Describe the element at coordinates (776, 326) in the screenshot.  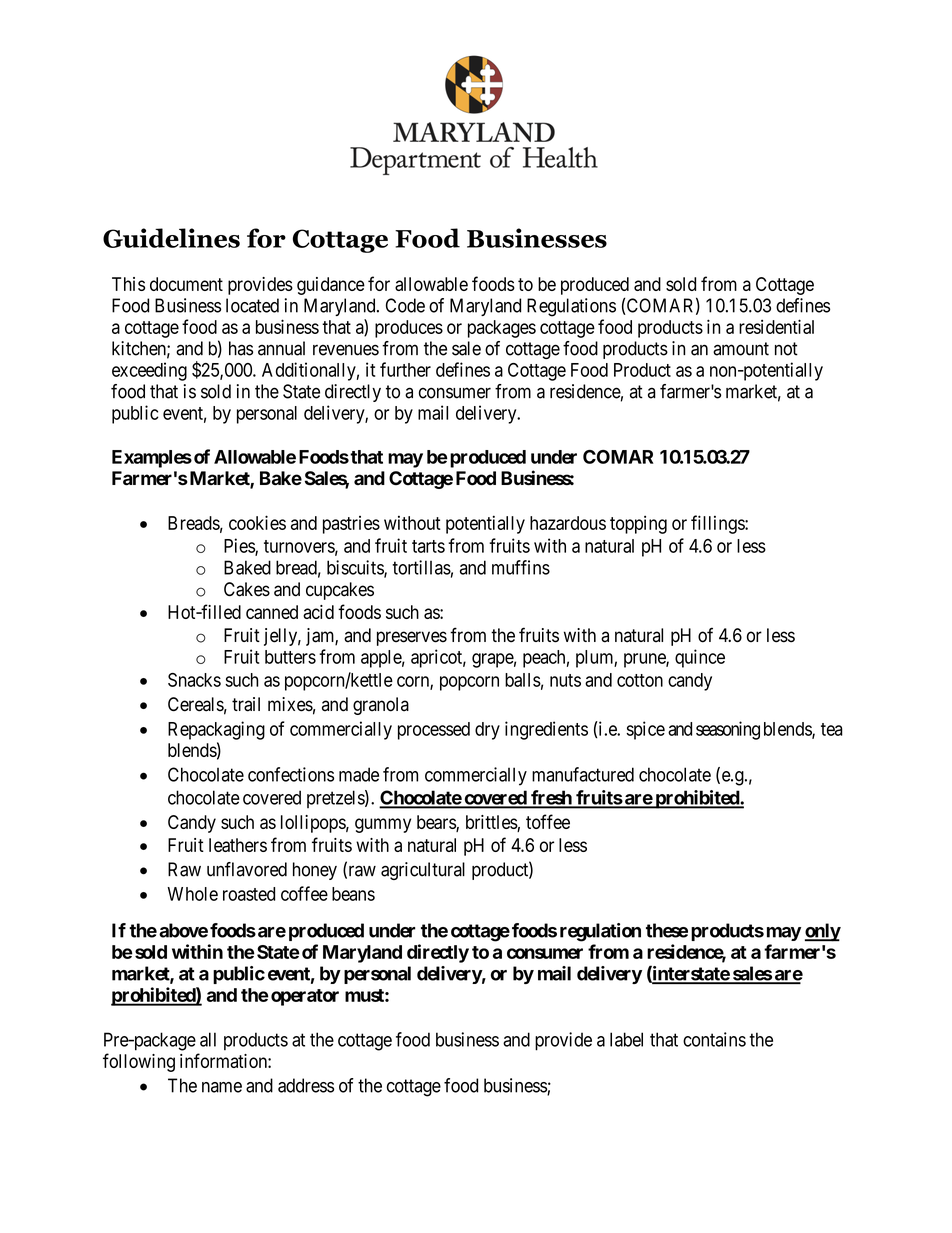
I see `residential` at that location.
